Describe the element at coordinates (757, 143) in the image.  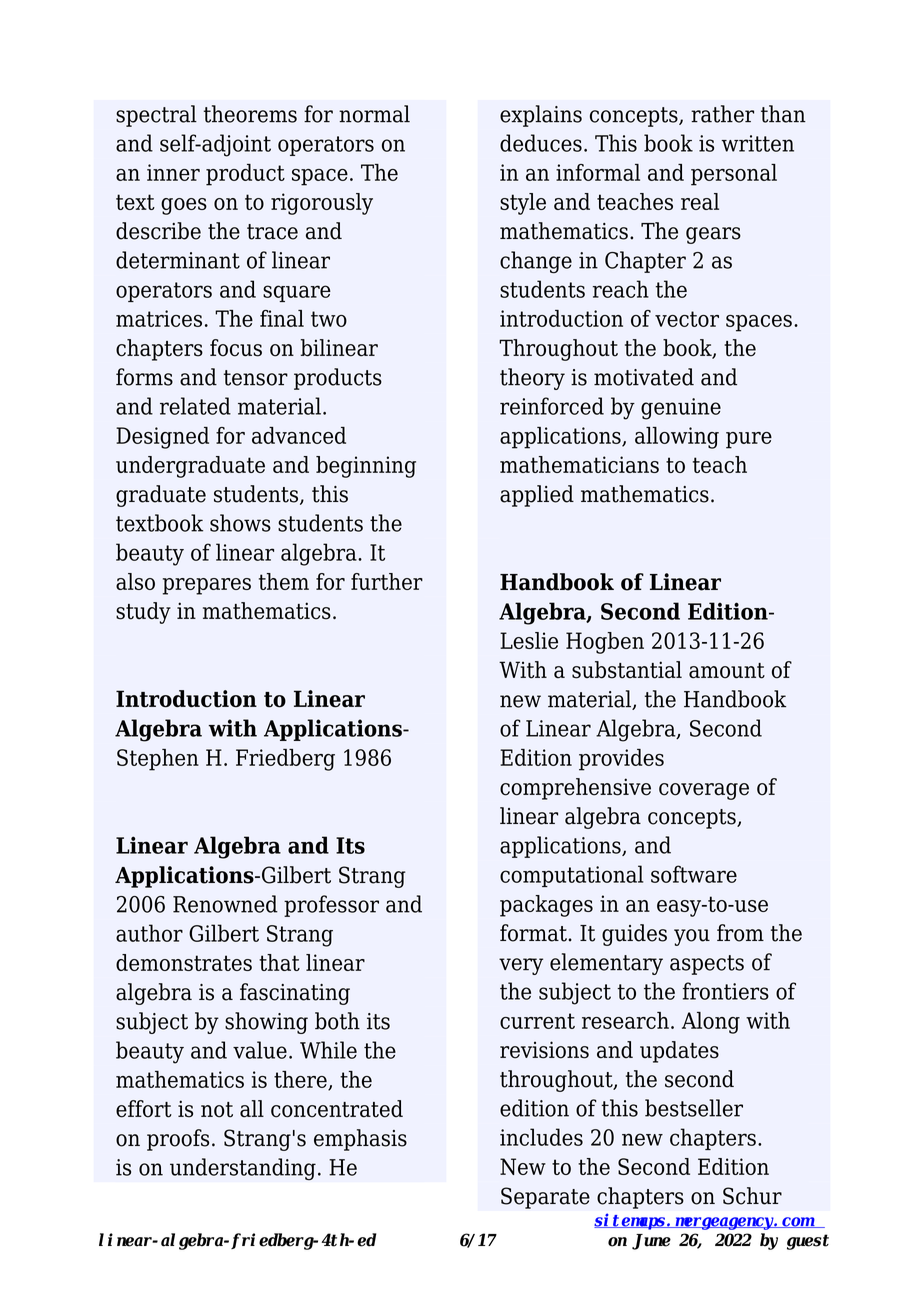
I see `written` at that location.
